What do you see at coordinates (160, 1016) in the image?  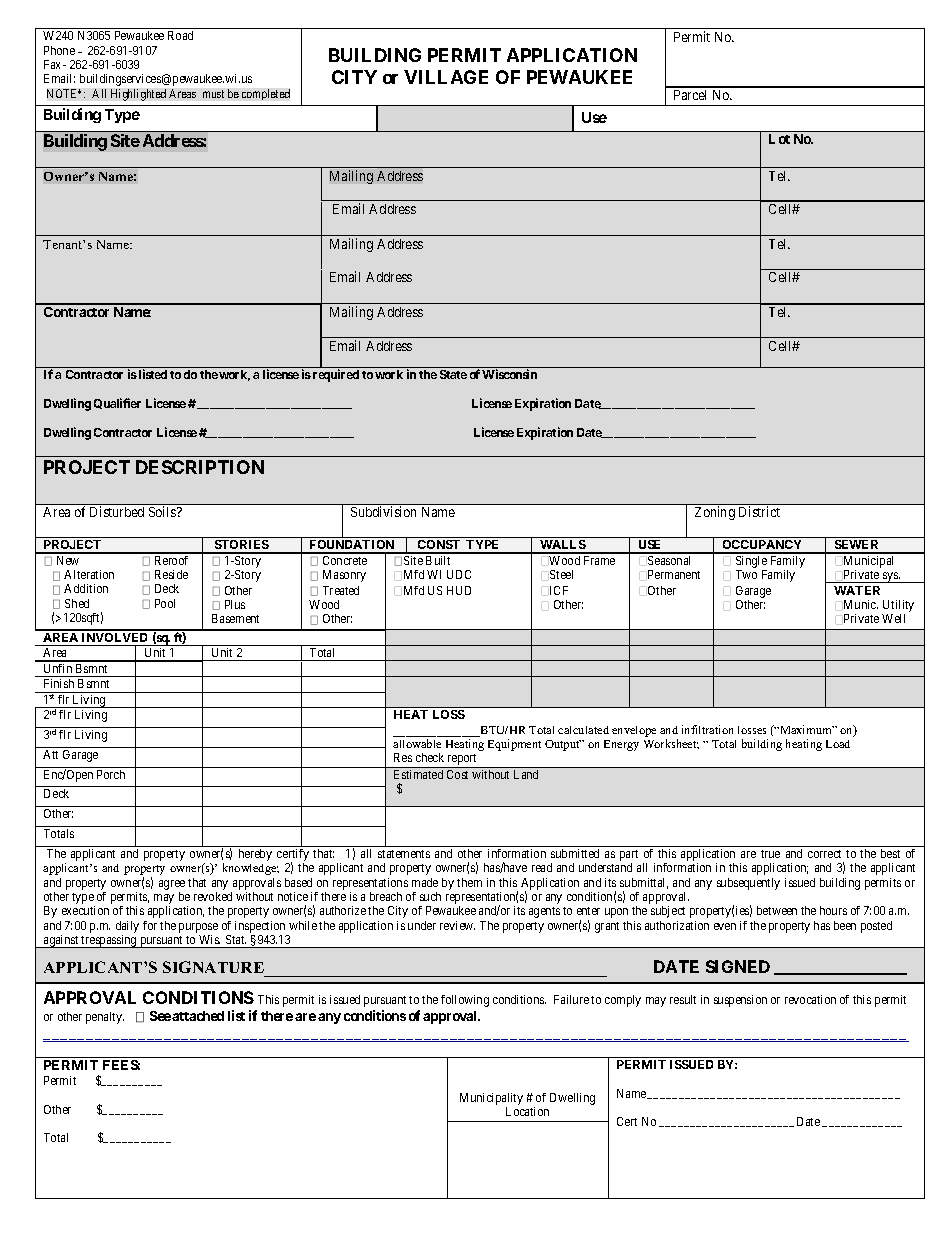 I see `See` at bounding box center [160, 1016].
